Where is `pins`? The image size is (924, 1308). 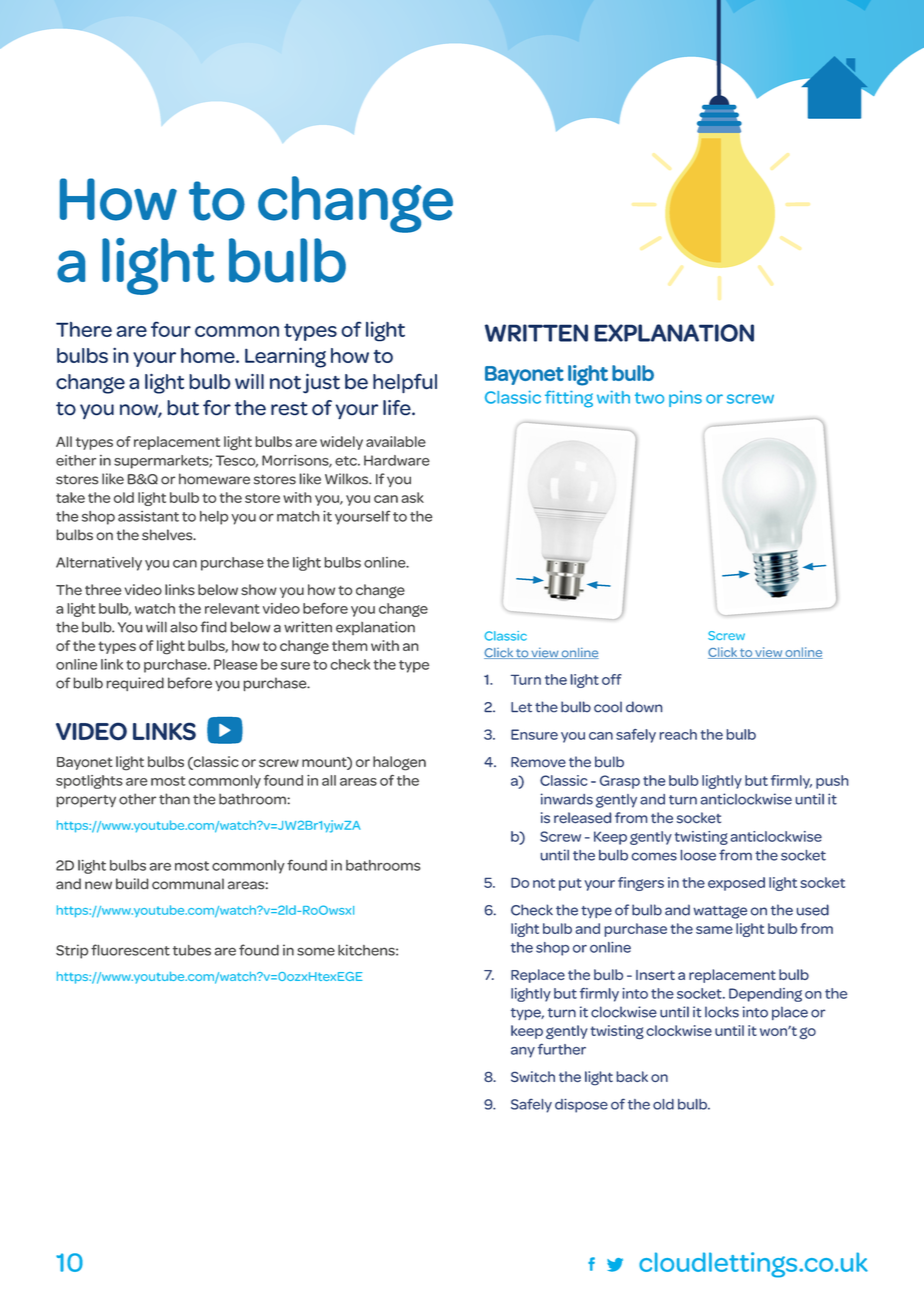
pins is located at coordinates (685, 399).
